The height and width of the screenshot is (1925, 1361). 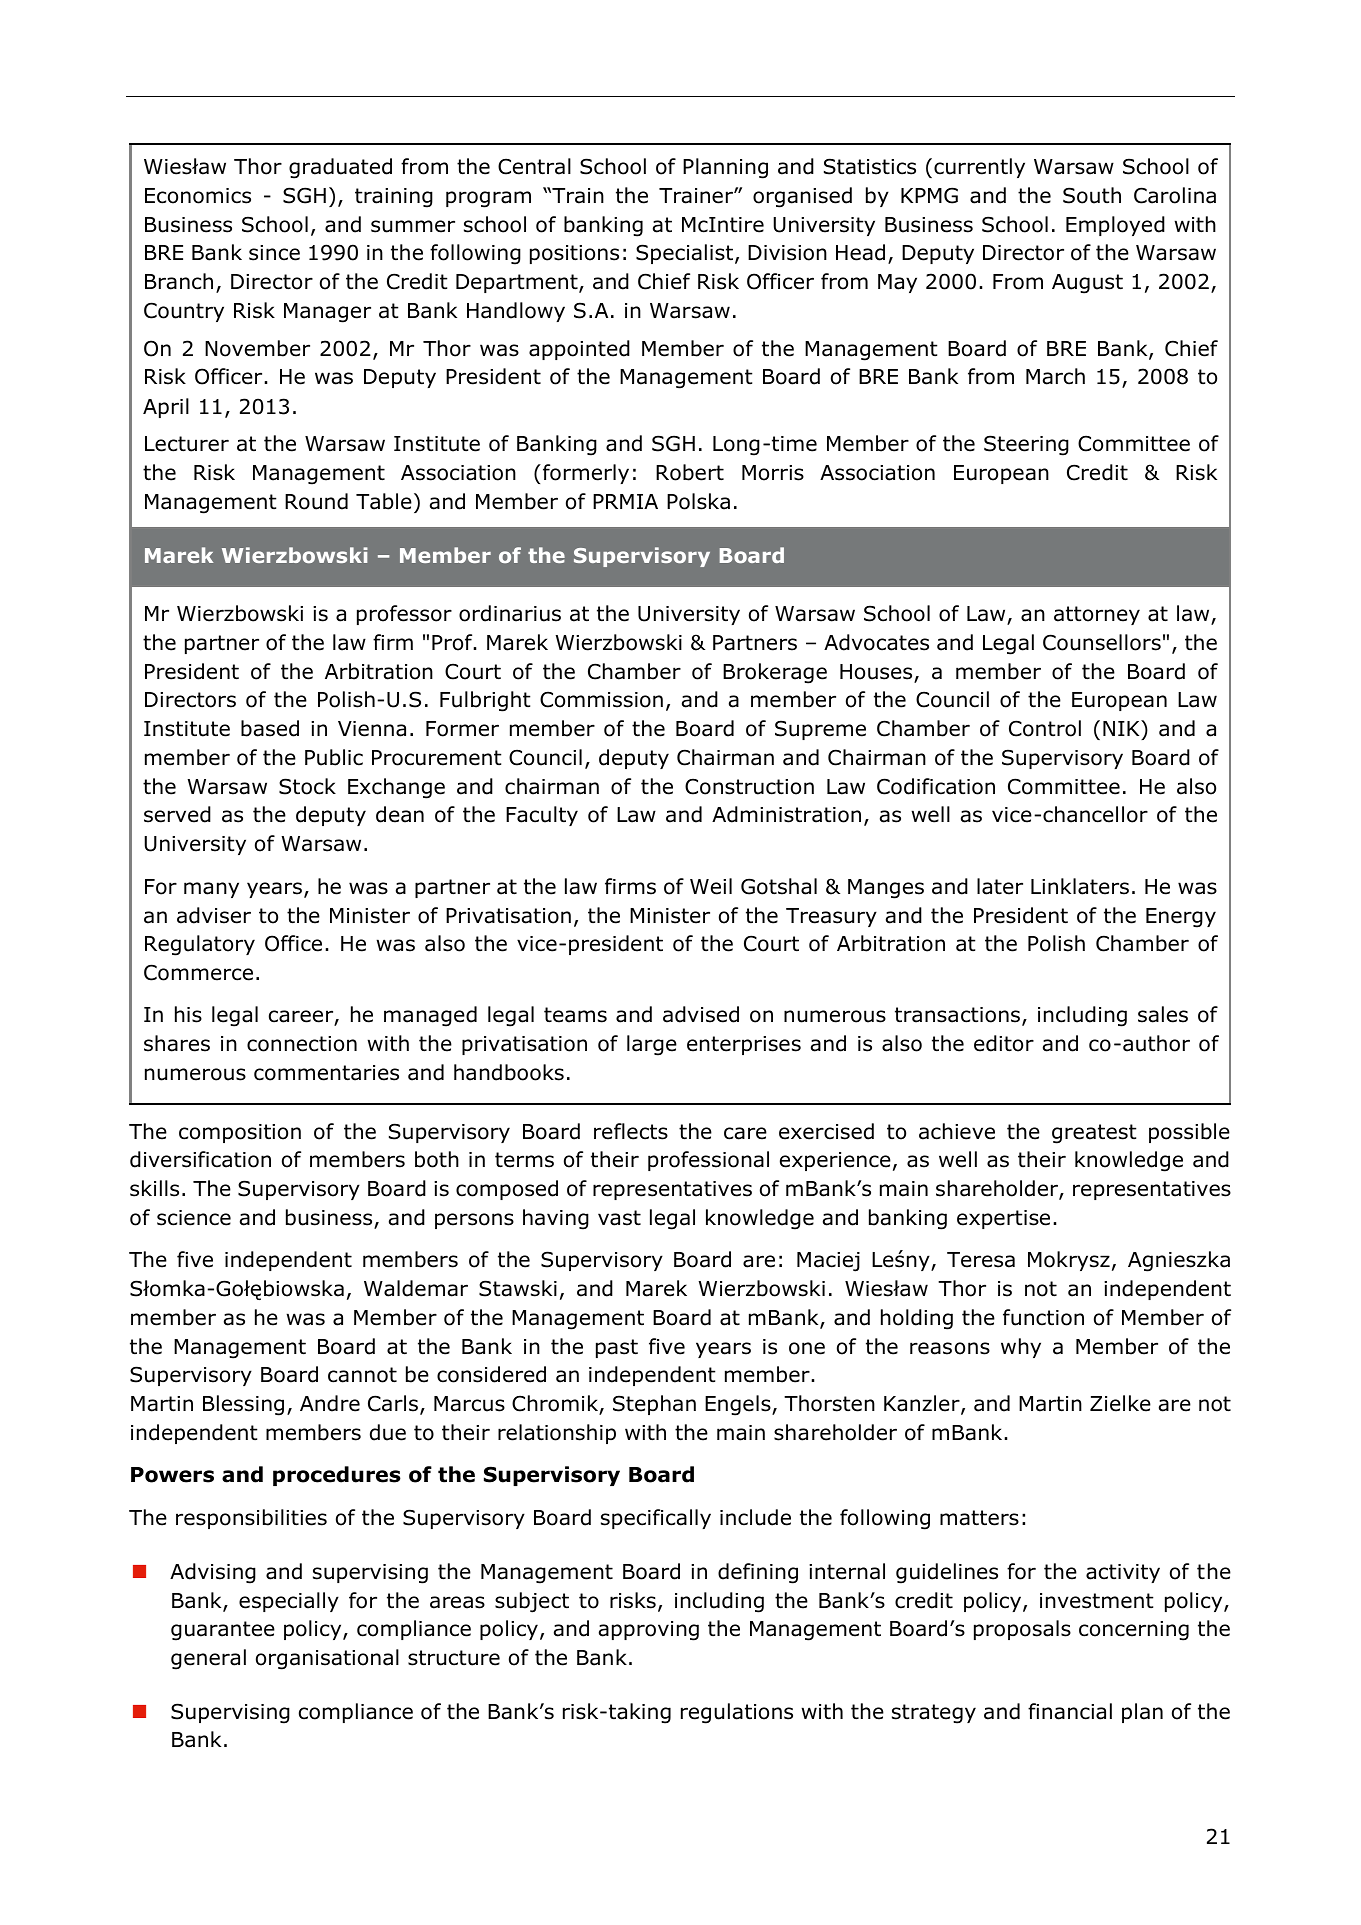 I want to click on Specialist, so click(x=684, y=254).
